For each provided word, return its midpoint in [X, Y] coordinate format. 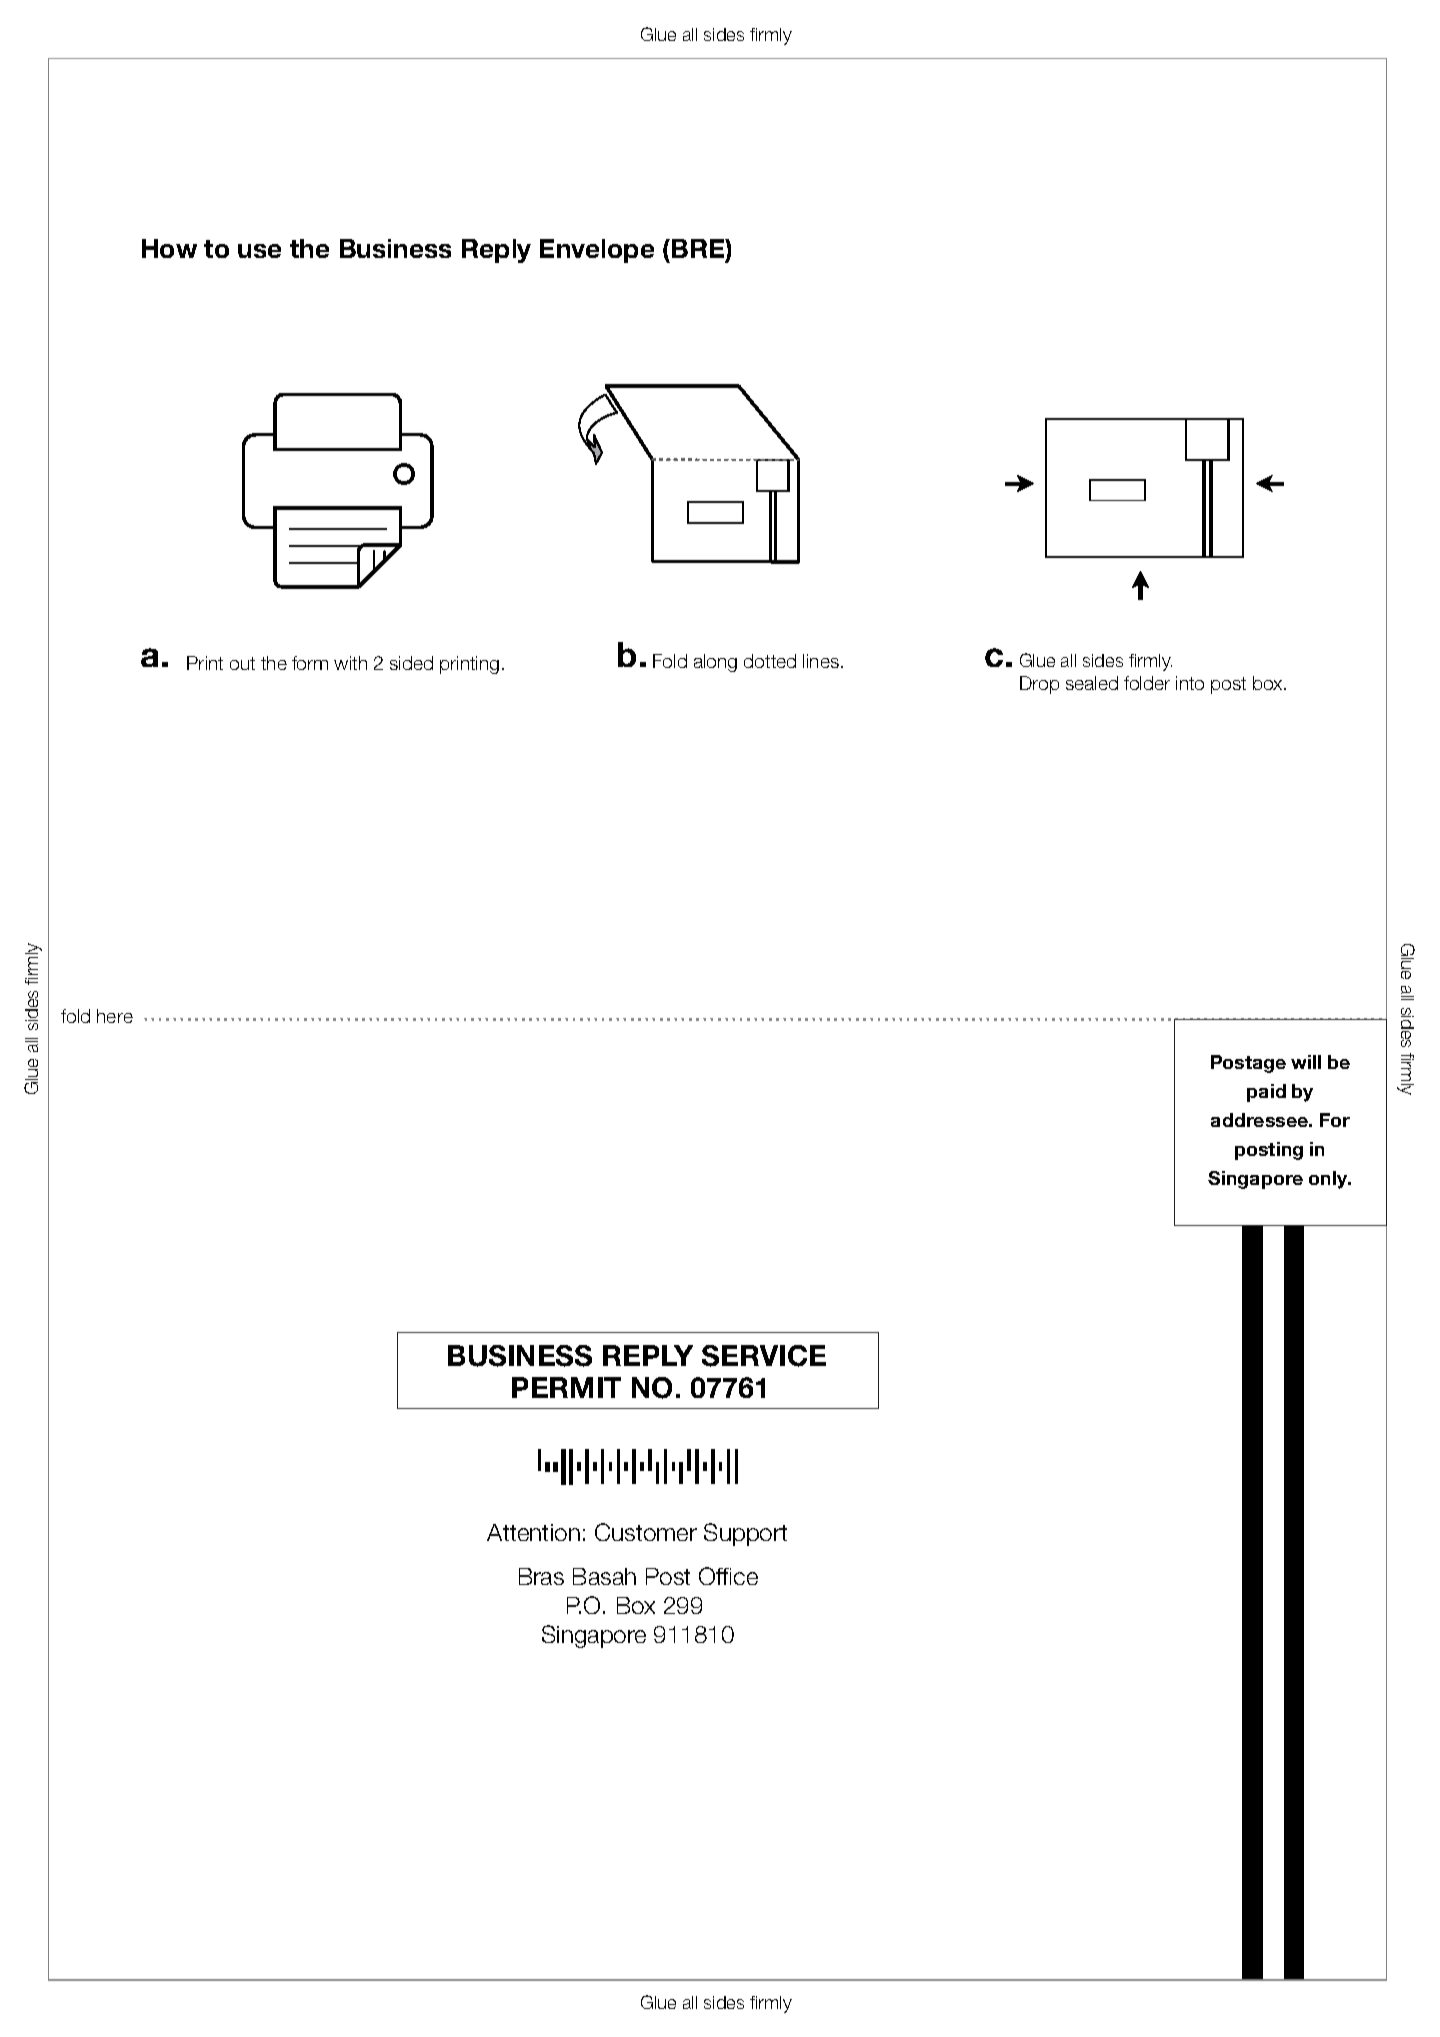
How [169, 248]
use [259, 251]
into [1190, 683]
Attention [533, 1532]
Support [745, 1534]
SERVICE [764, 1356]
